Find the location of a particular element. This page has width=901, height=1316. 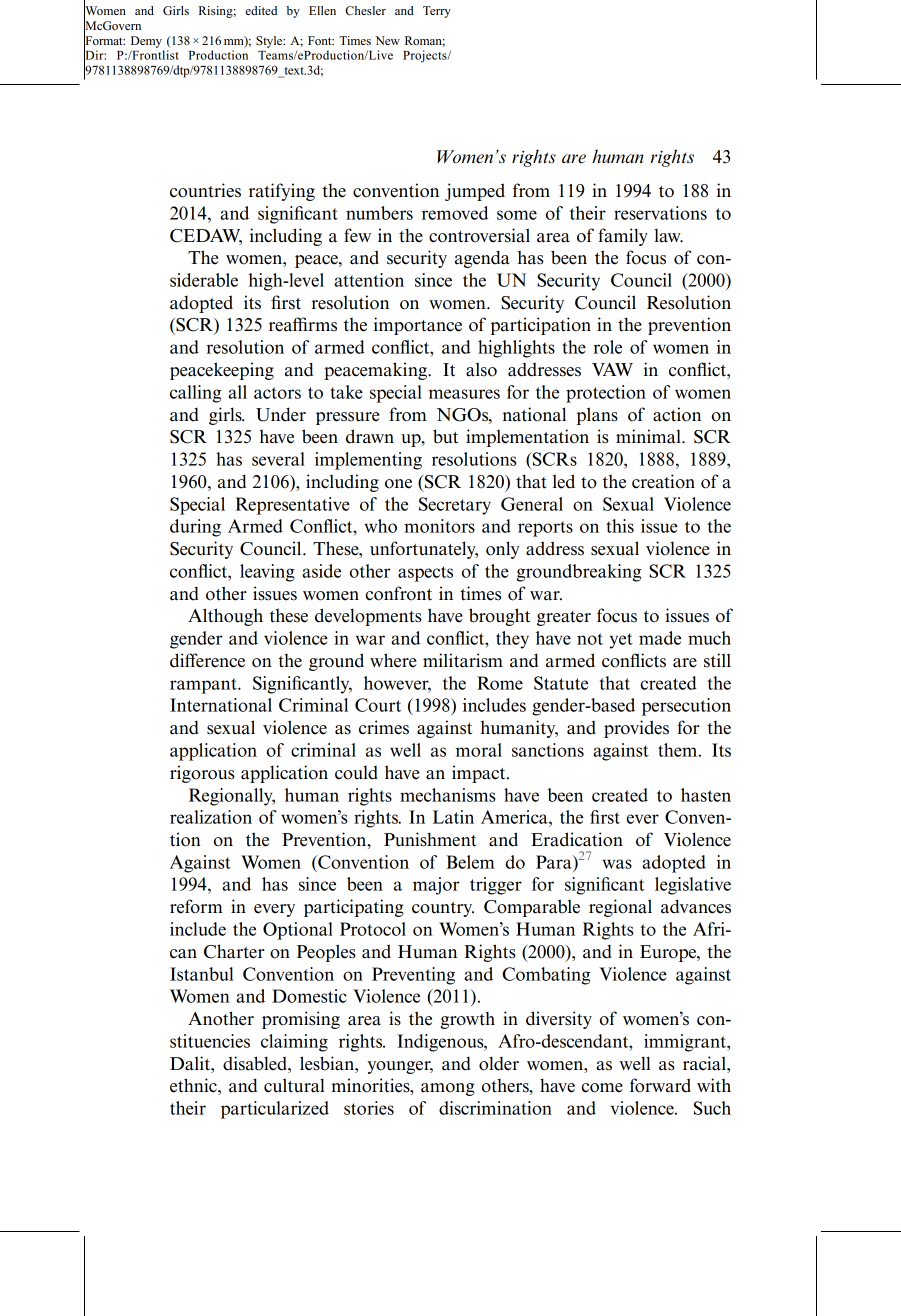

this is located at coordinates (620, 526).
